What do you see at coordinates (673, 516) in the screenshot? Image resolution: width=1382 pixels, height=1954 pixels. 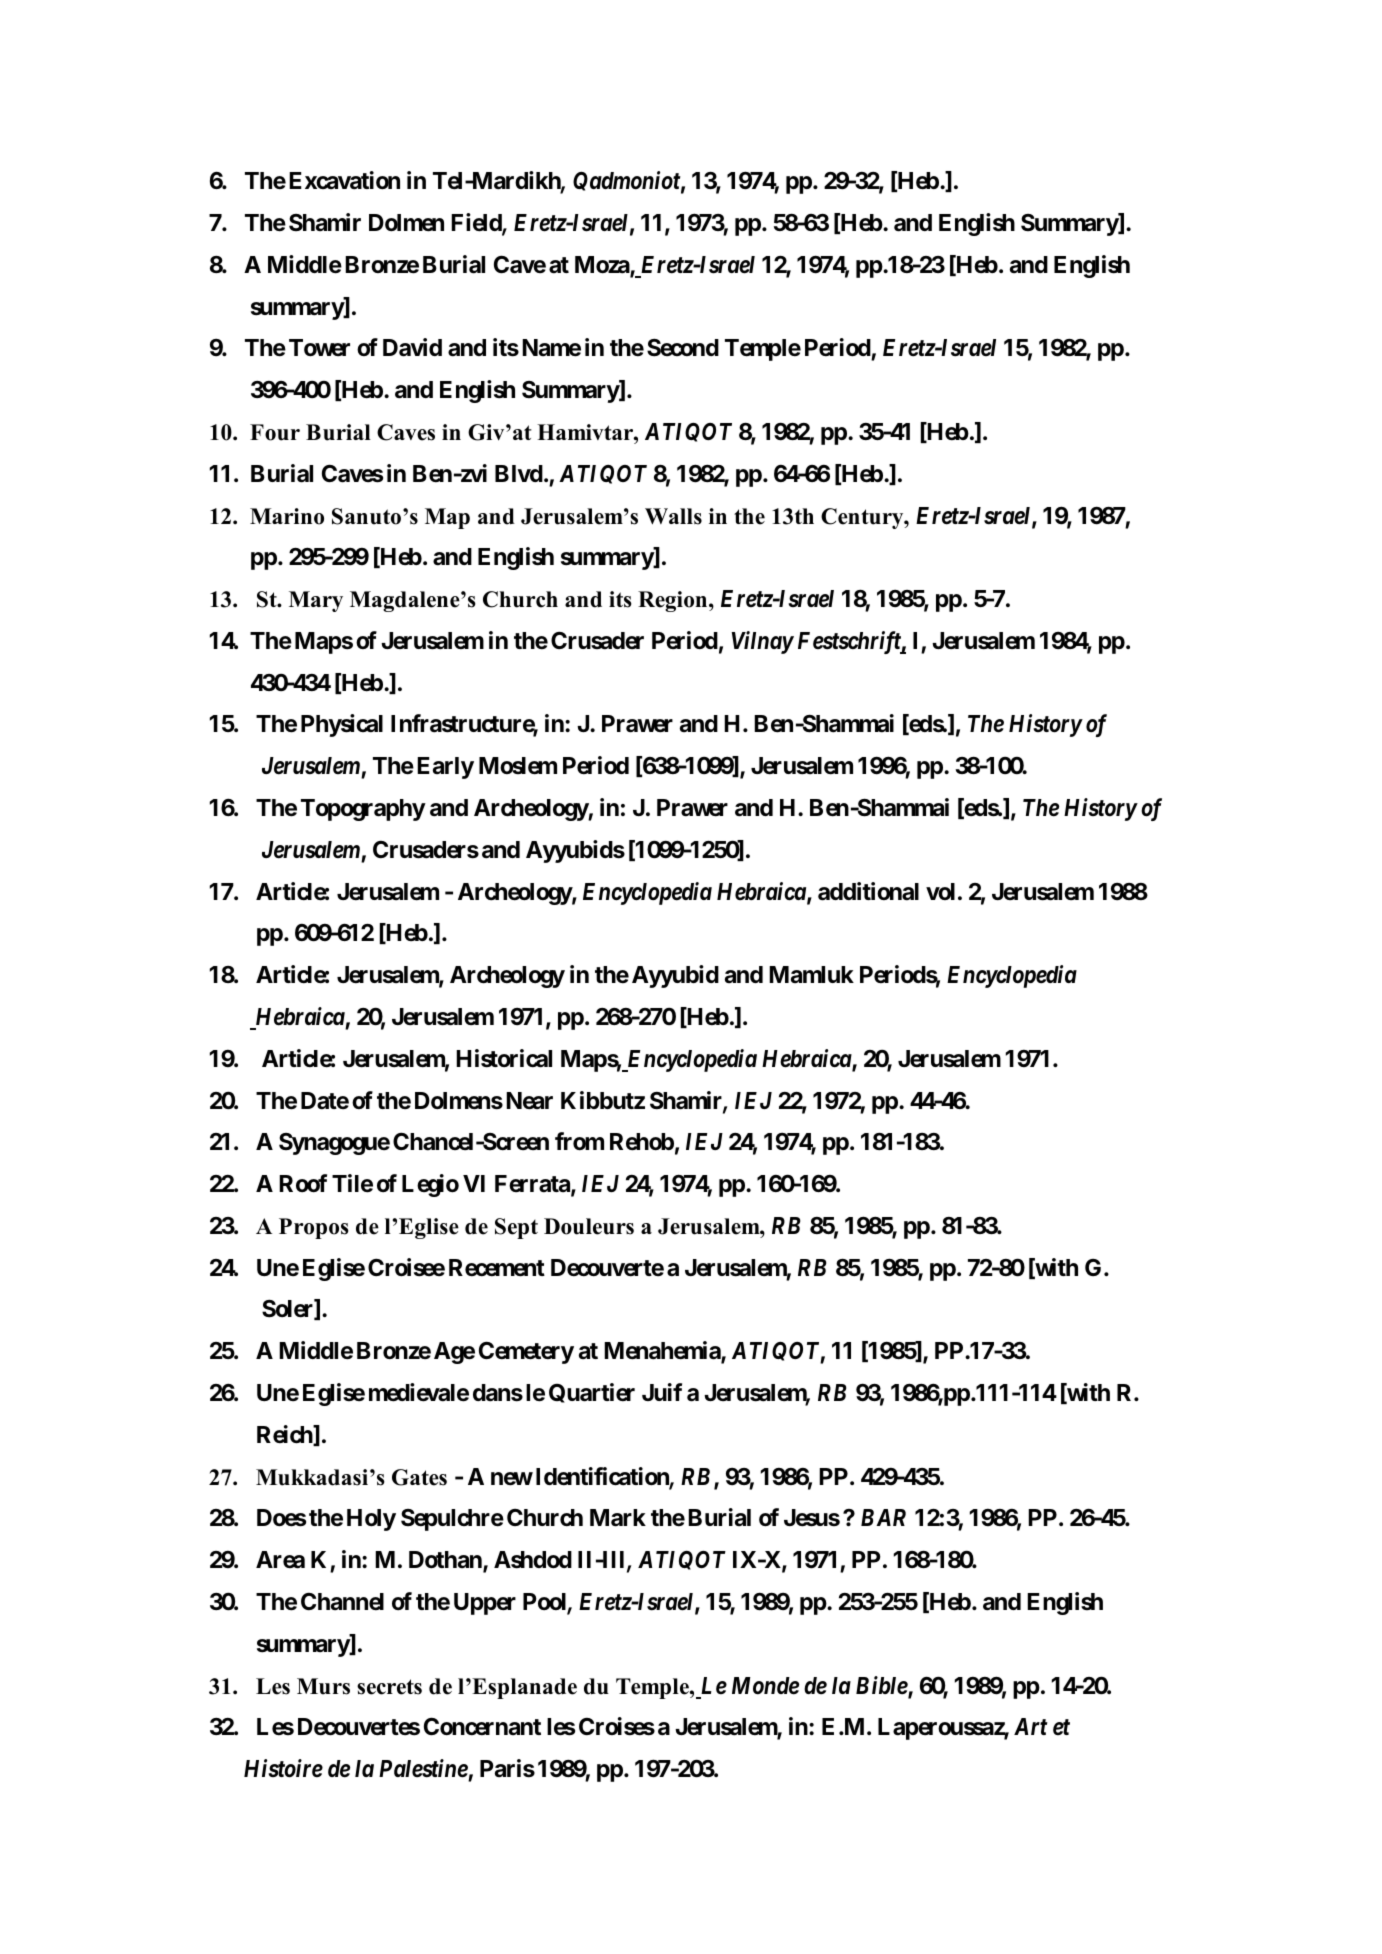 I see `Walls` at bounding box center [673, 516].
